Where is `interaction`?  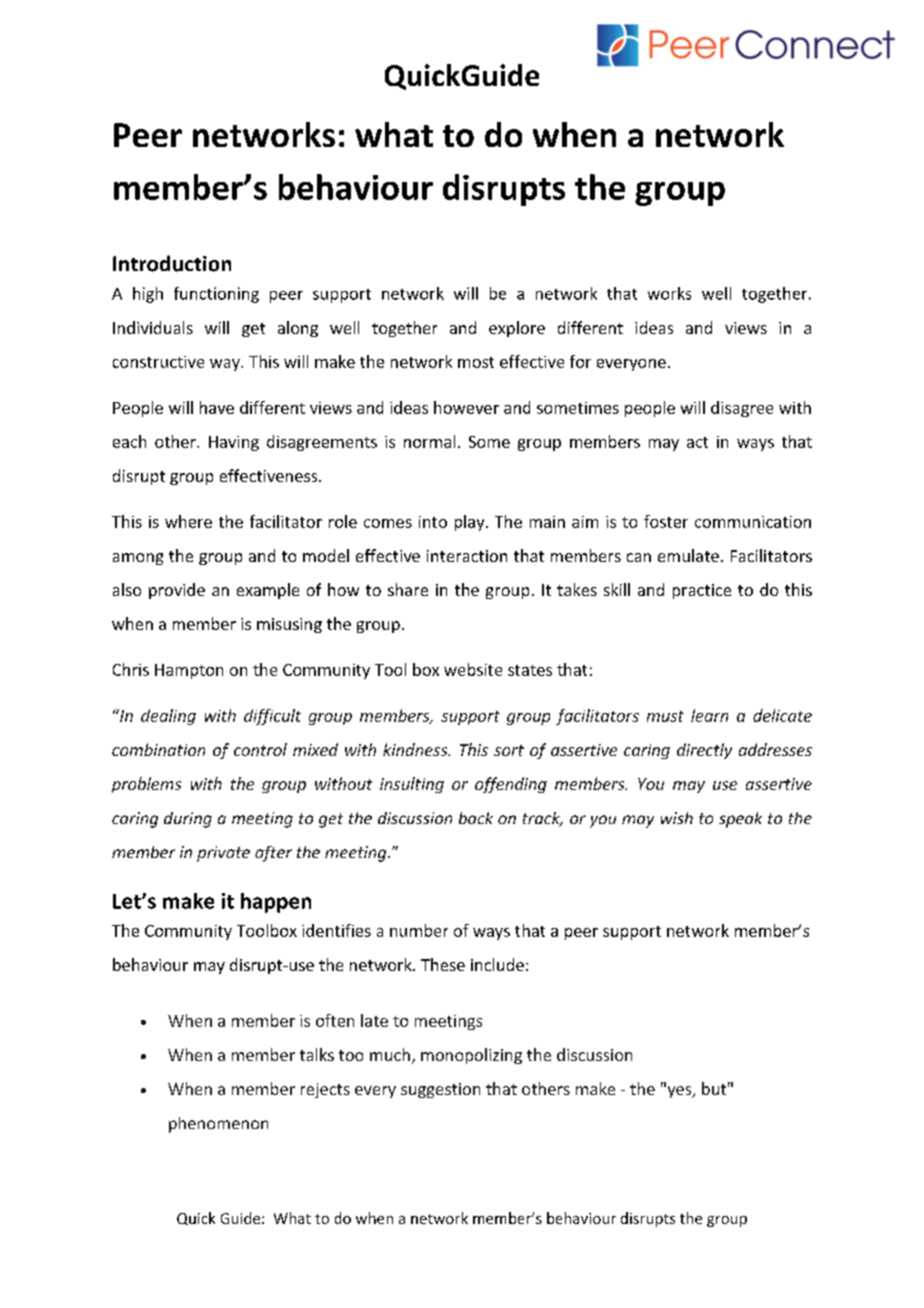
interaction is located at coordinates (467, 556).
